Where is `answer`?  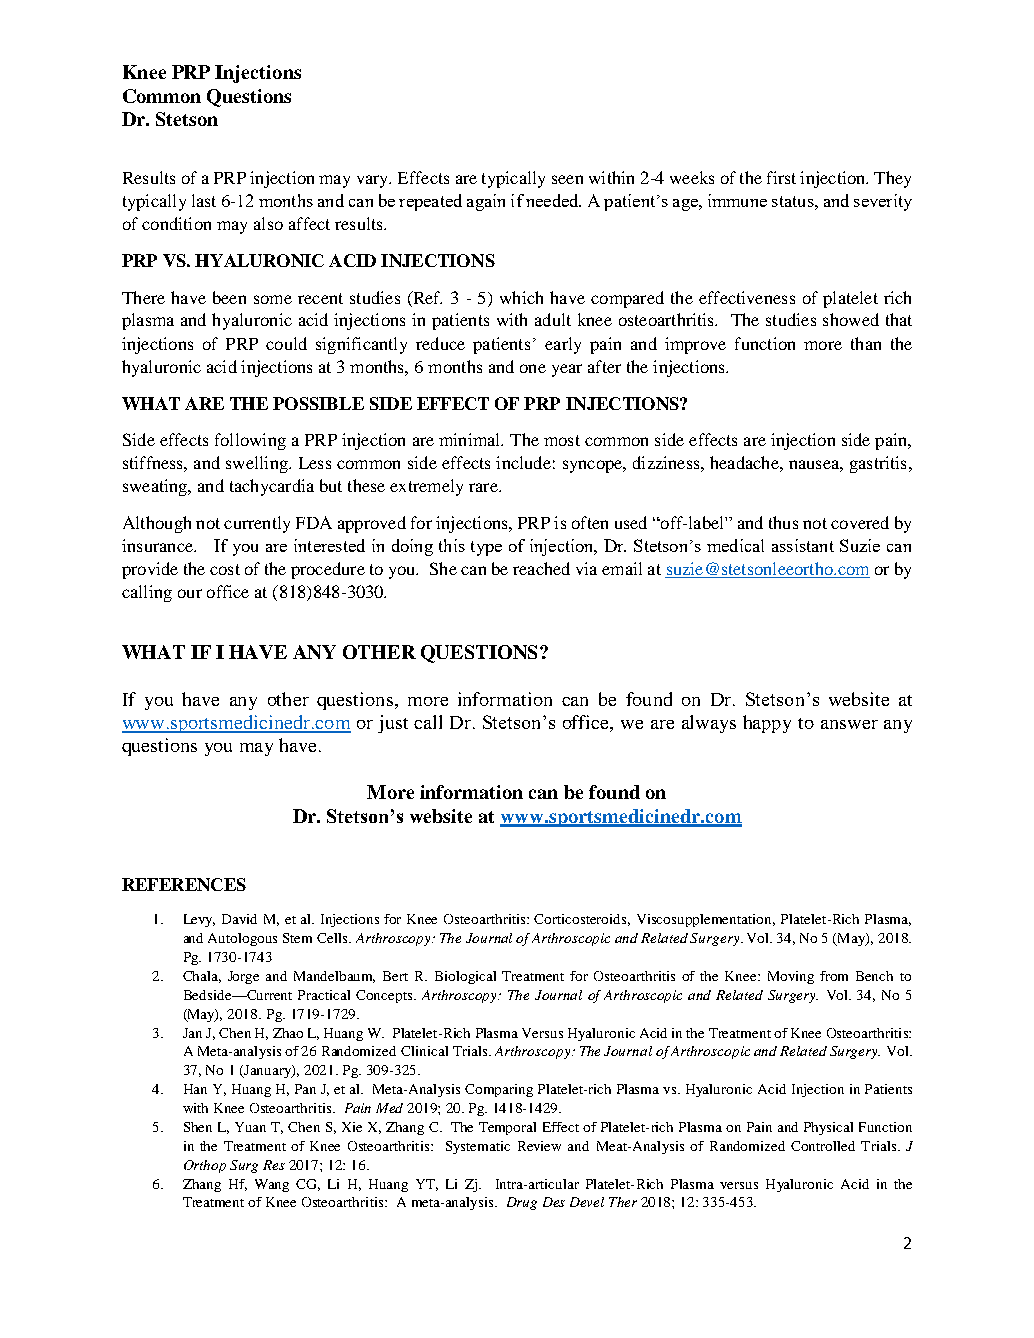 answer is located at coordinates (849, 724).
